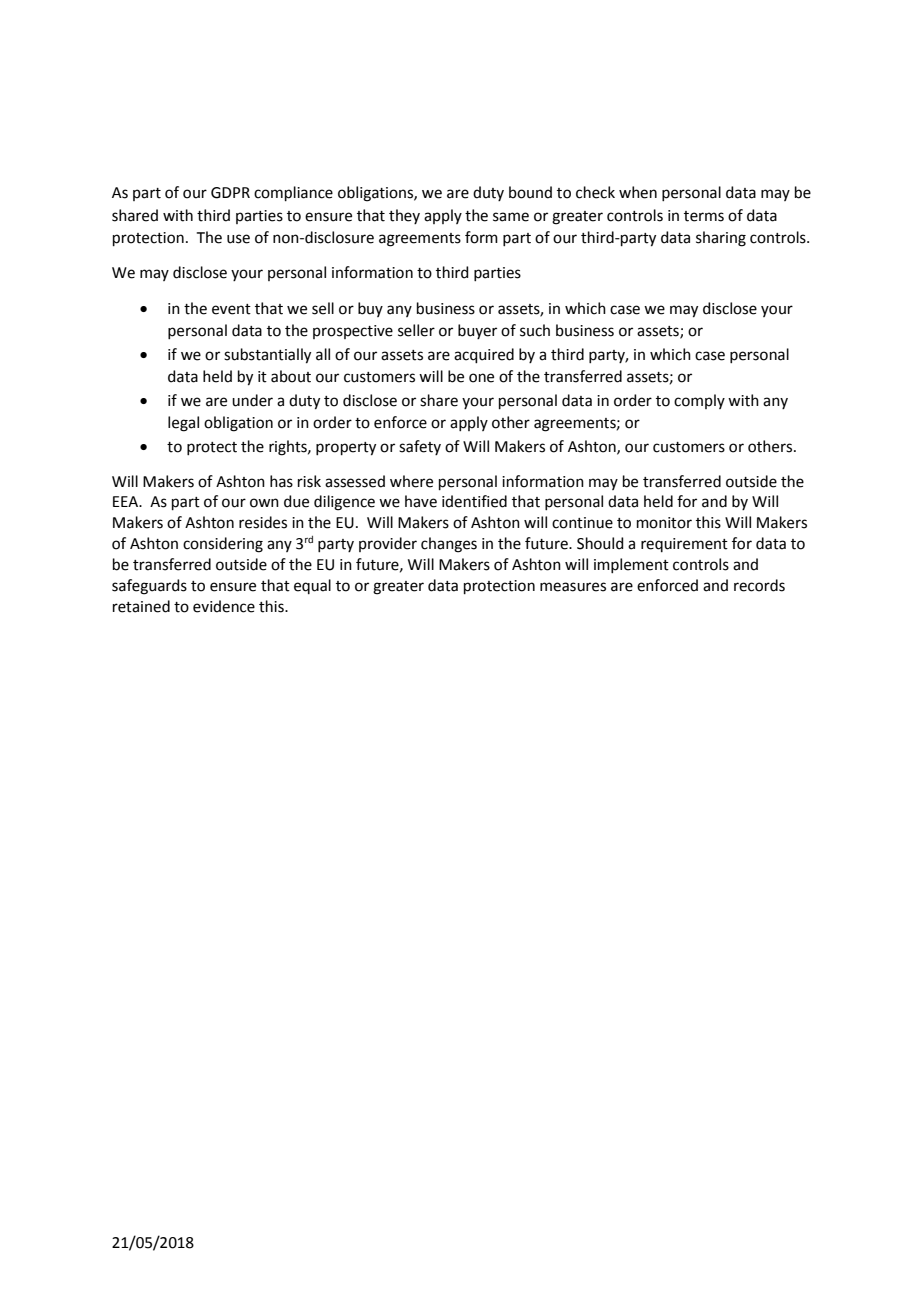 The width and height of the screenshot is (924, 1308). Describe the element at coordinates (699, 401) in the screenshot. I see `comply` at that location.
